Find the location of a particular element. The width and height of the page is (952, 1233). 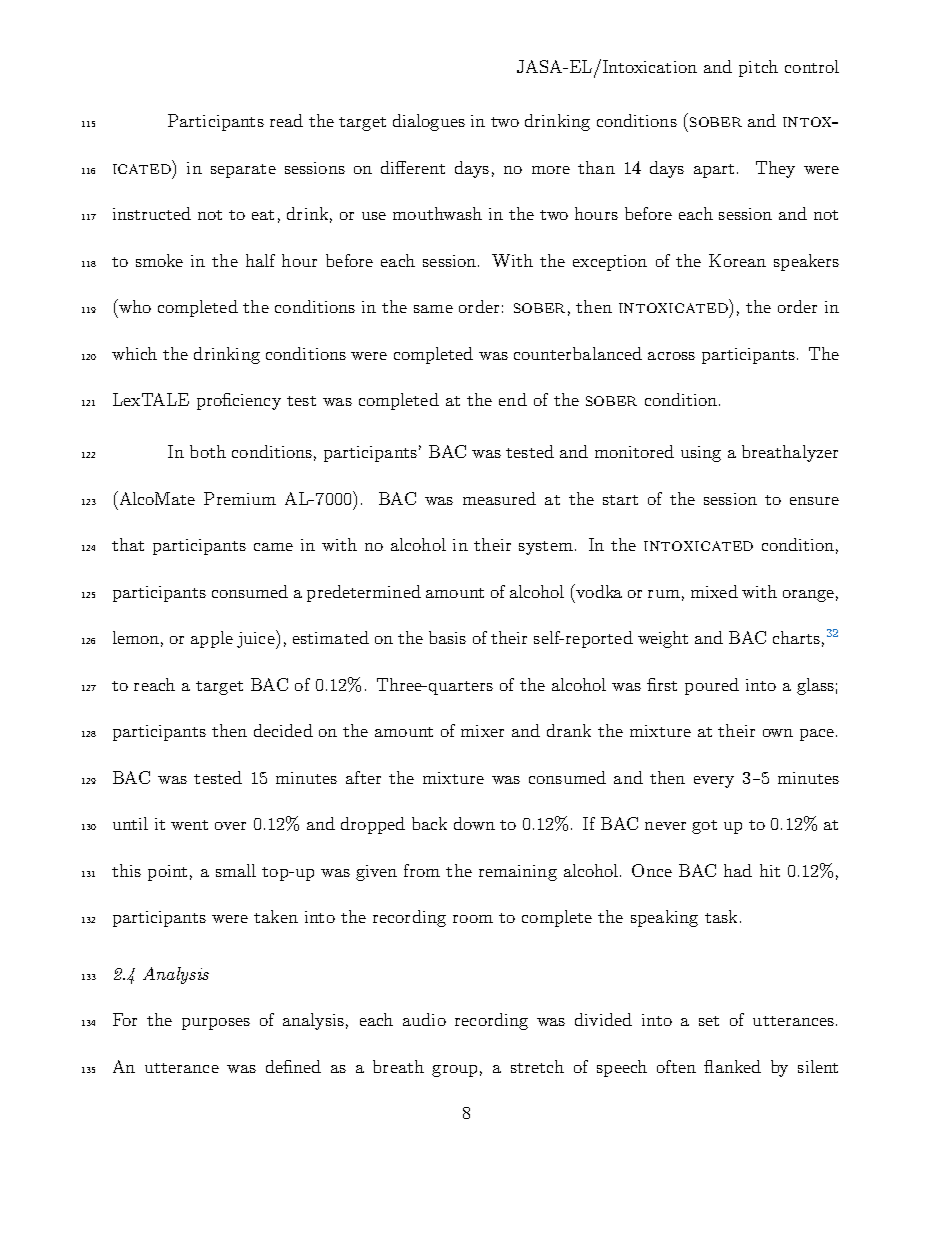

pitch is located at coordinates (758, 68).
